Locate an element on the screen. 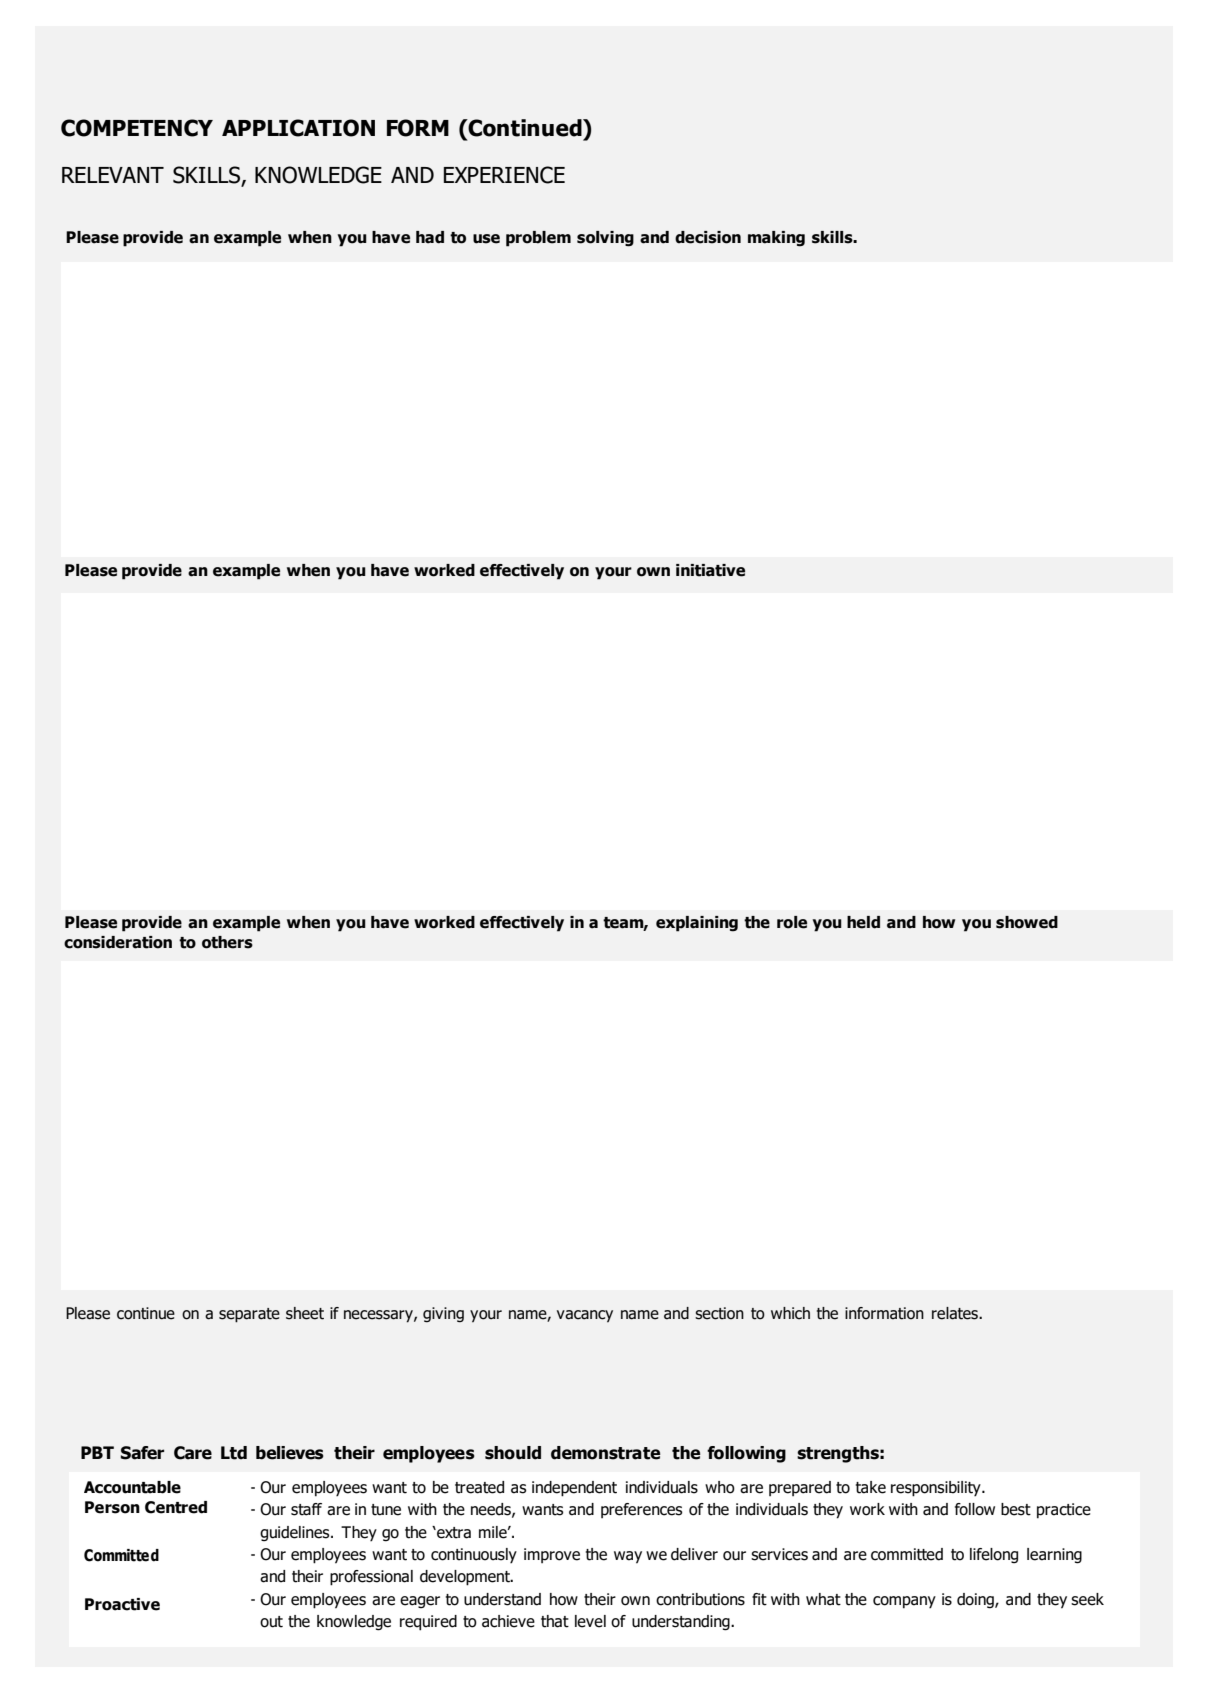 The image size is (1208, 1706). initiative is located at coordinates (710, 570).
